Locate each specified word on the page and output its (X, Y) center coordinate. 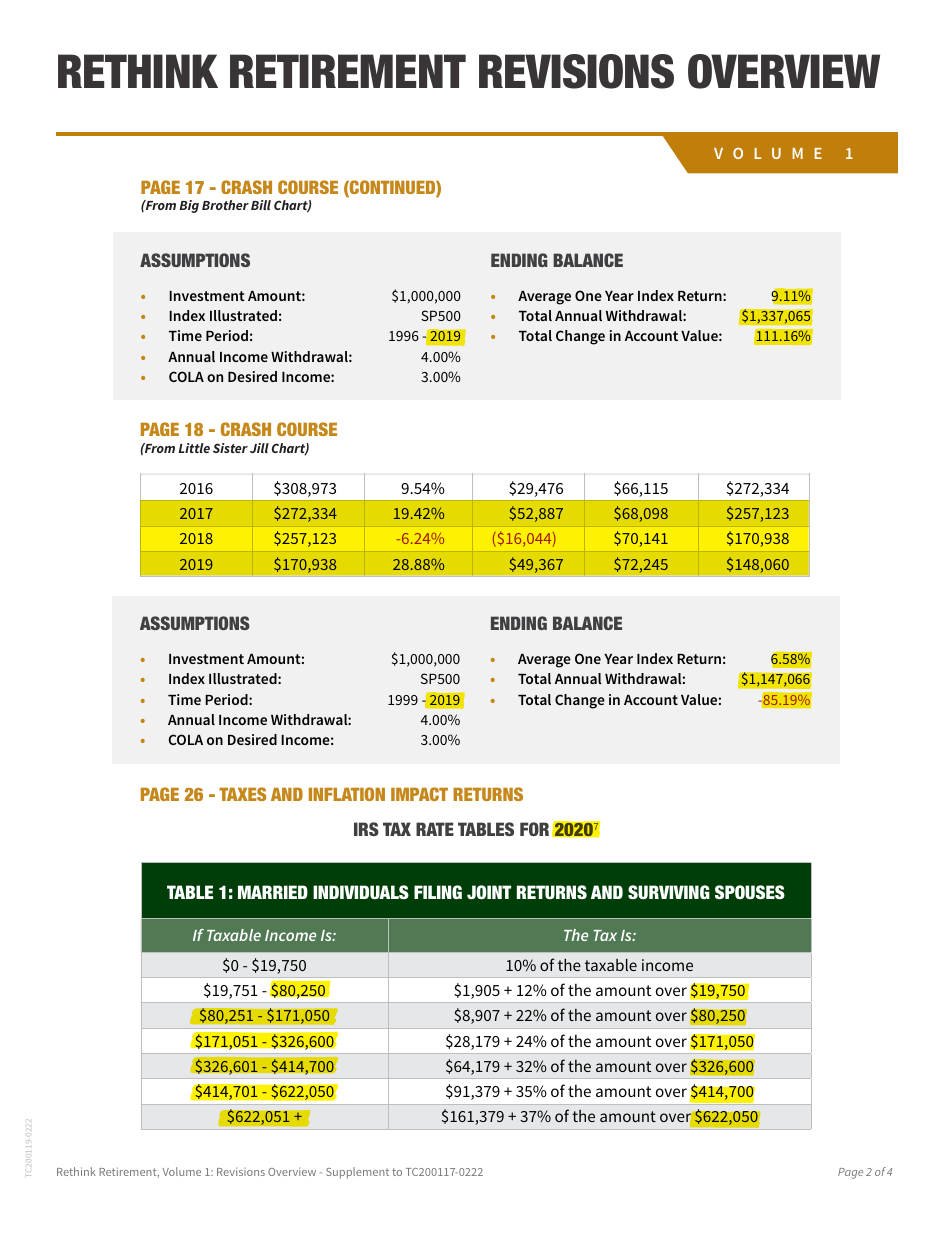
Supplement (357, 1173)
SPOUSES (750, 892)
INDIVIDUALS (361, 892)
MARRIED (273, 892)
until (158, 700)
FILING (438, 892)
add (493, 680)
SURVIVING (669, 892)
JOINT (489, 892)
